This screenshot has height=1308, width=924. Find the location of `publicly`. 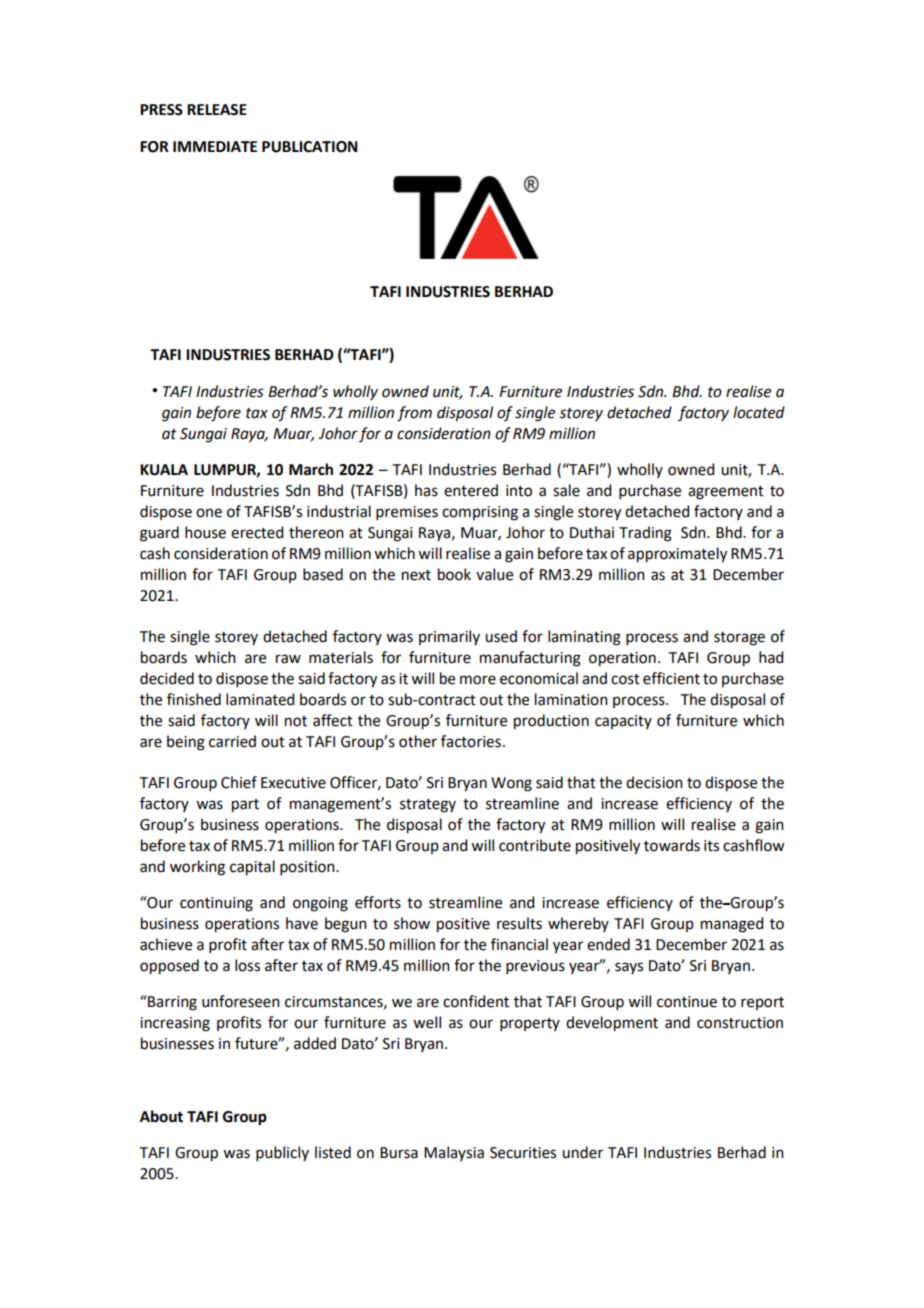

publicly is located at coordinates (282, 1153).
